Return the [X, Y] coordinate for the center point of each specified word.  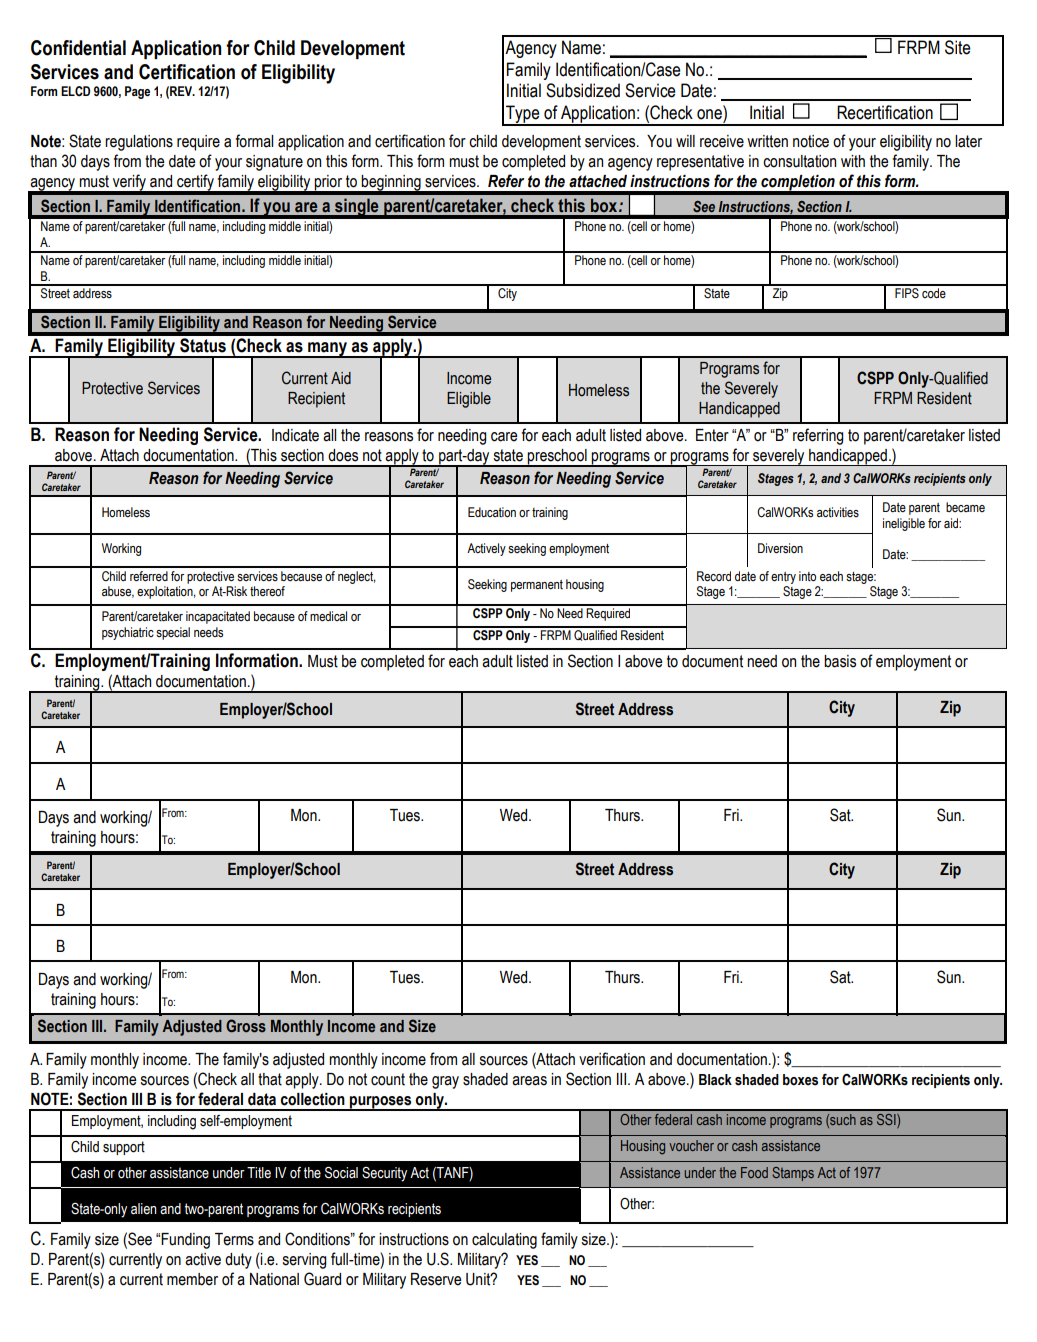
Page [137, 92]
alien [144, 1209]
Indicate [295, 435]
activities [838, 512]
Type [523, 115]
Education [492, 512]
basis [840, 661]
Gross [246, 1026]
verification [612, 1059]
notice [811, 141]
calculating [504, 1241]
